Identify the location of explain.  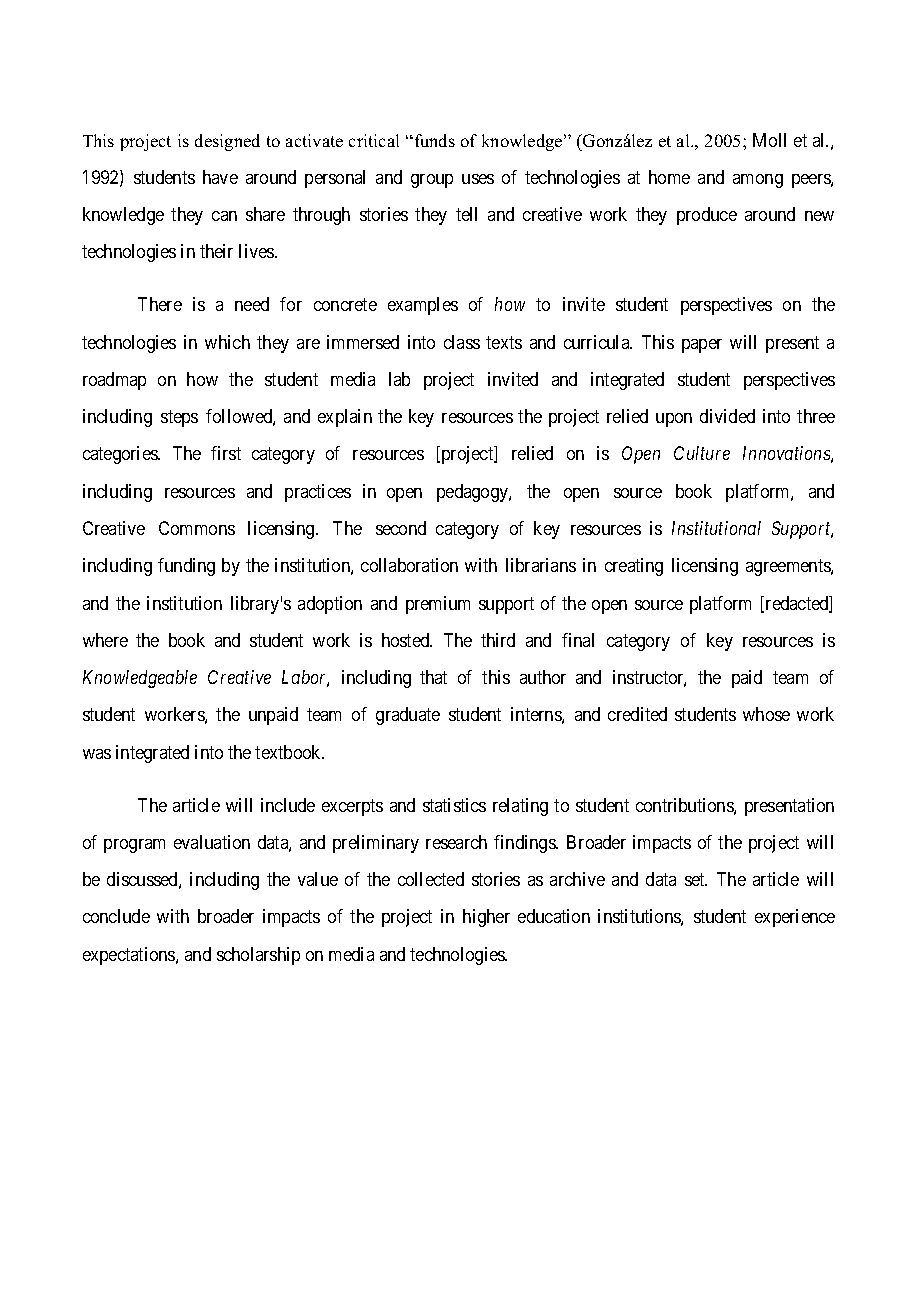
(345, 418).
